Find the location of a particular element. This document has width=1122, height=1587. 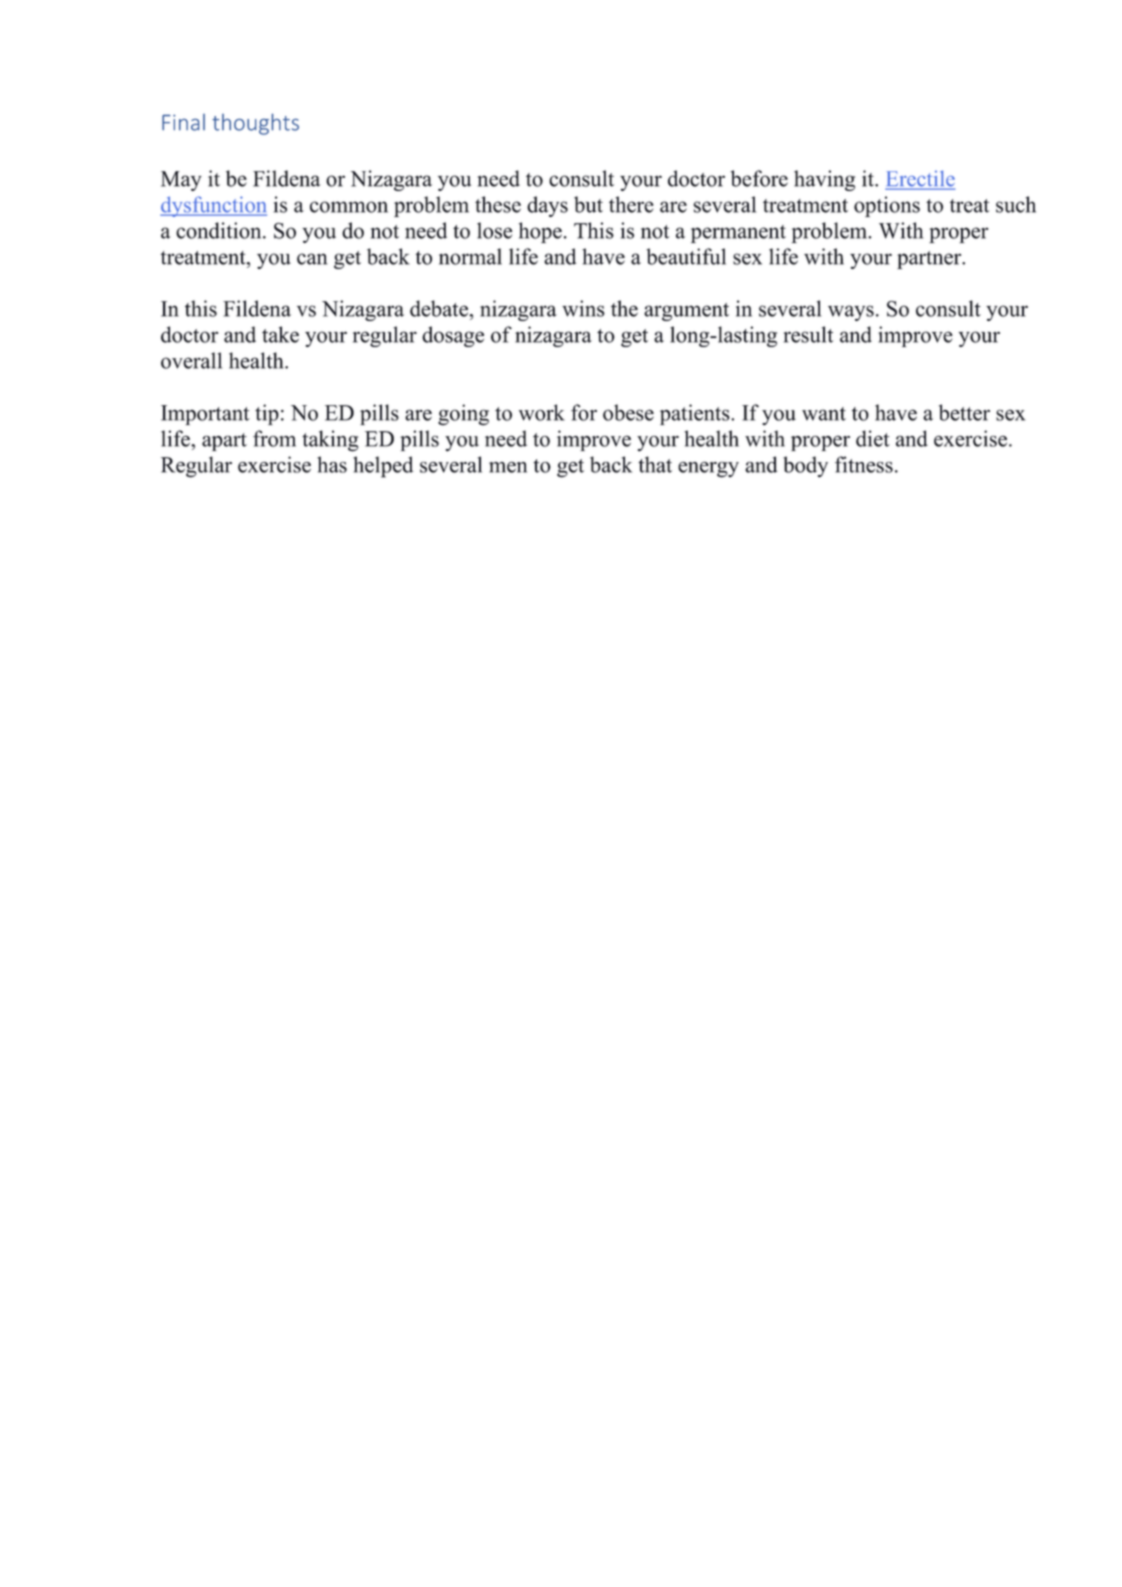

before is located at coordinates (759, 178).
